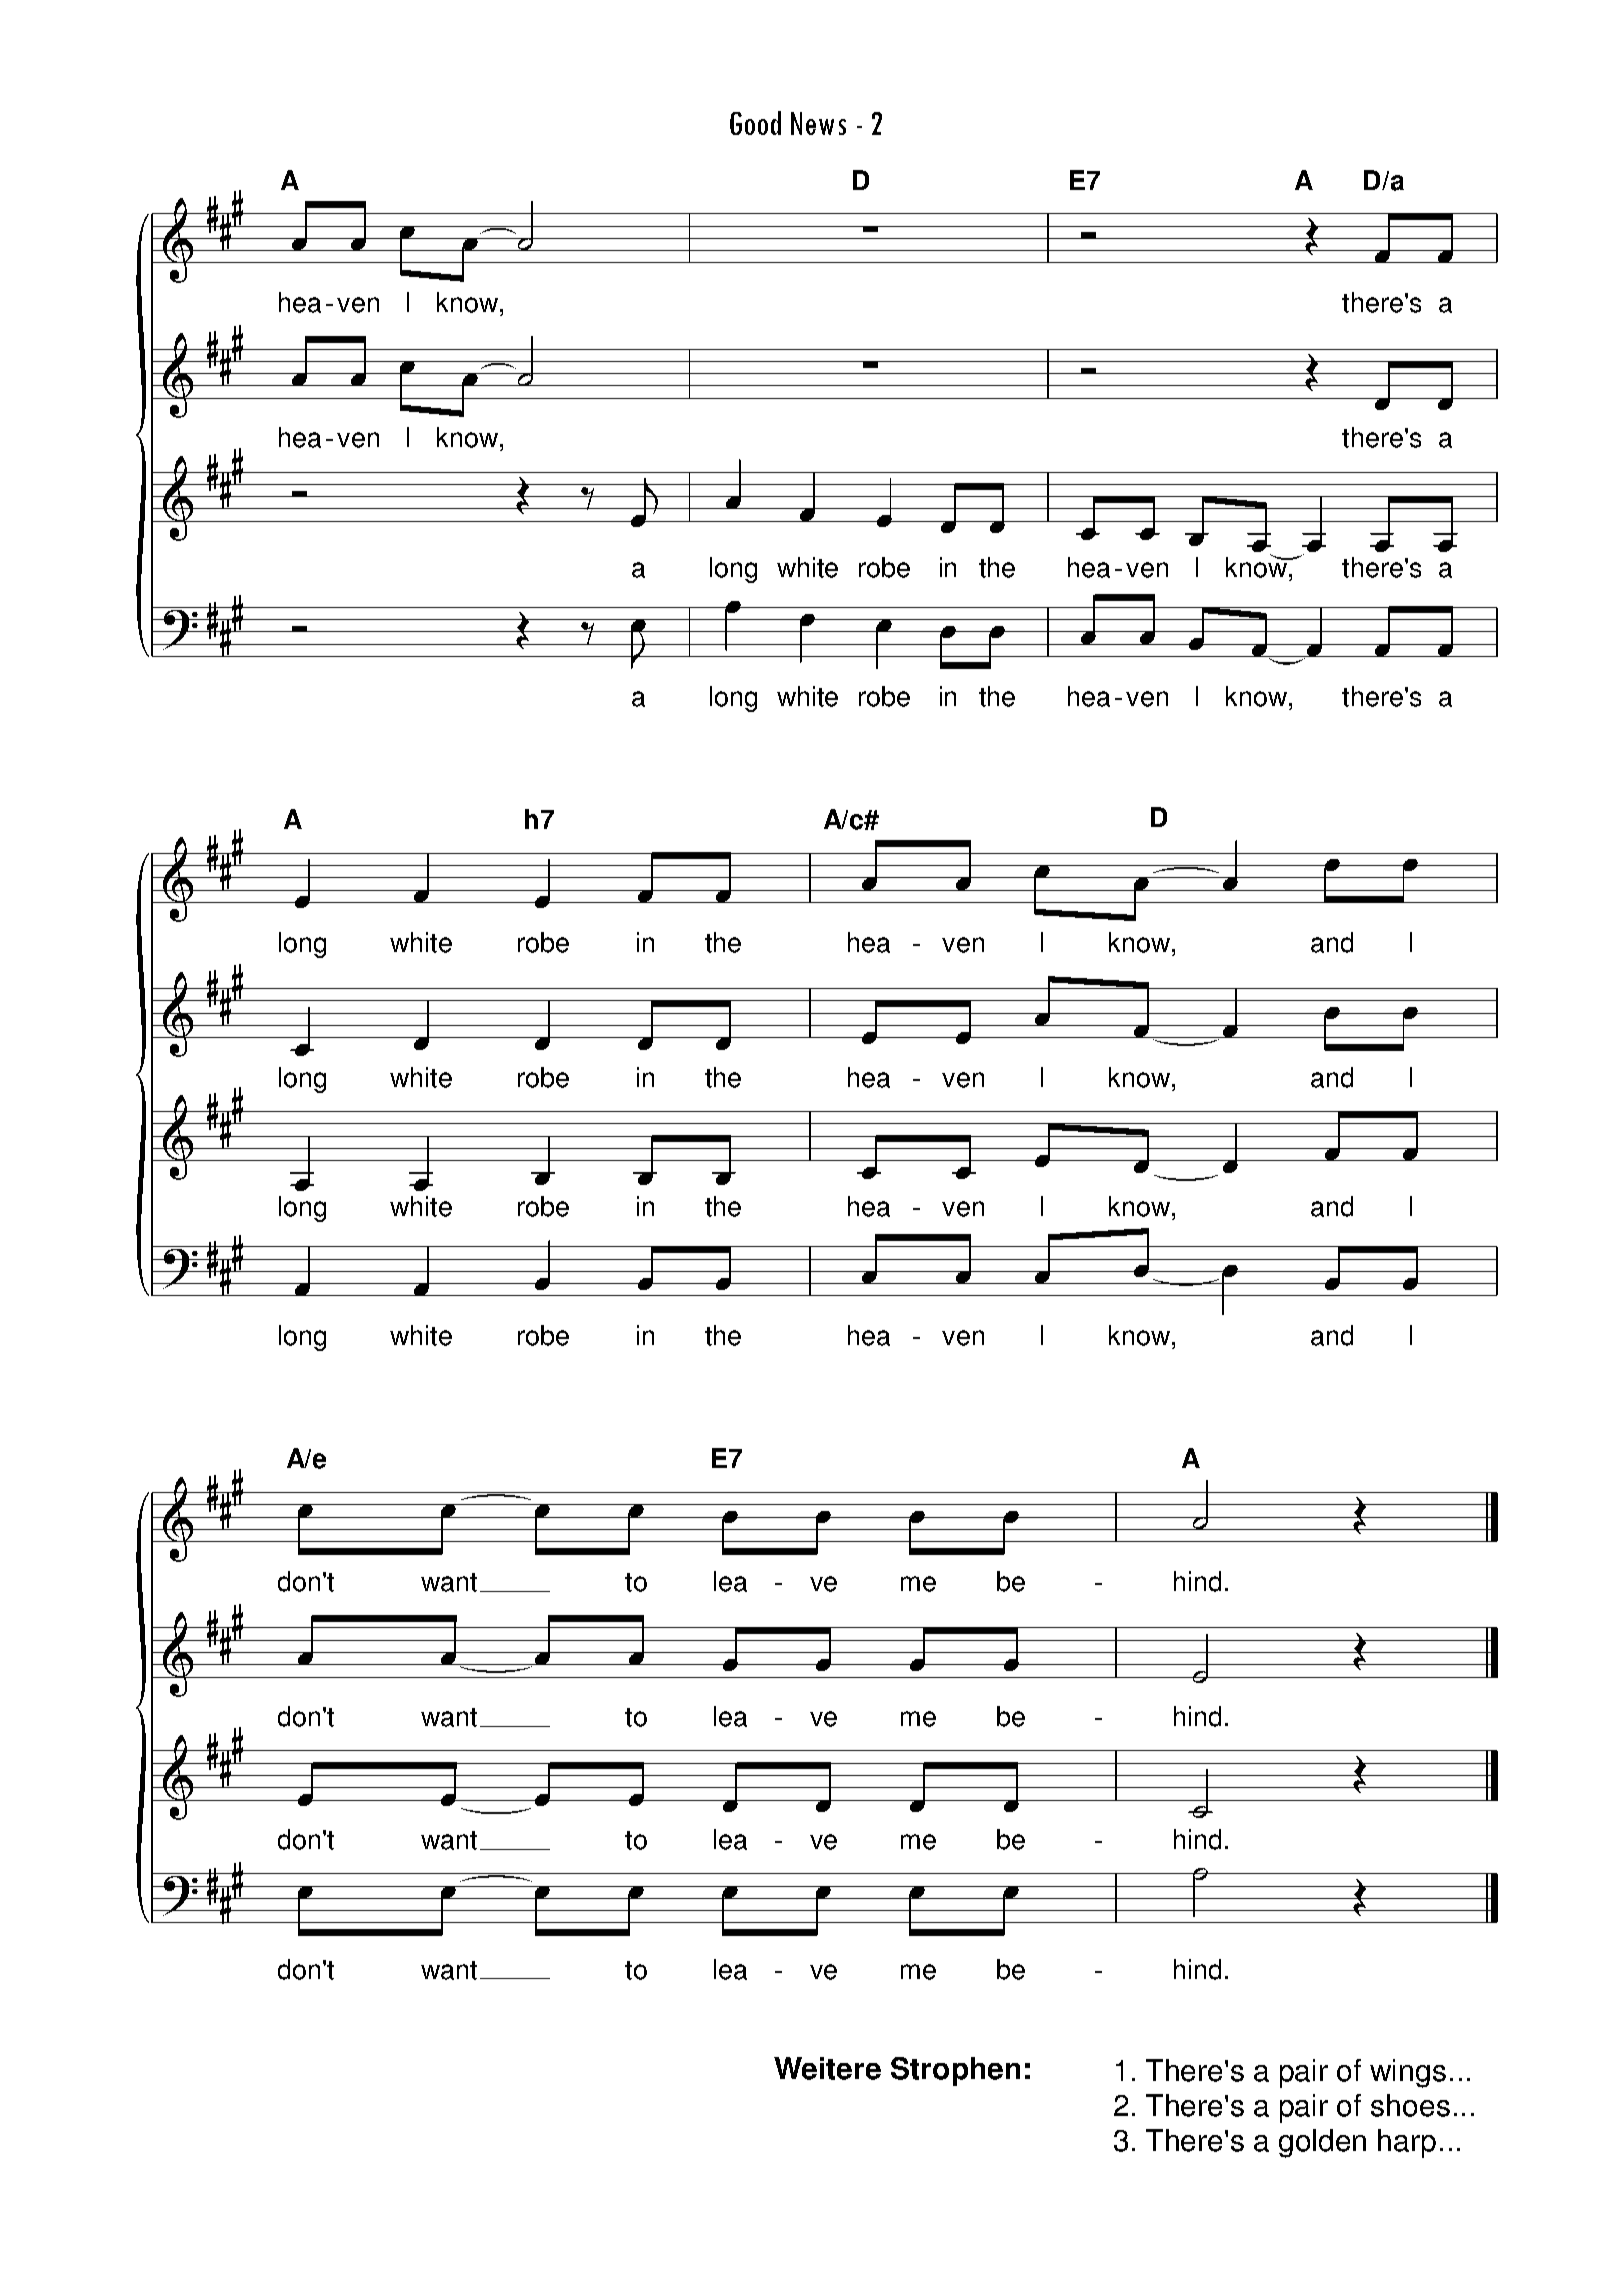 This image has width=1613, height=2283. Describe the element at coordinates (827, 2068) in the image. I see `Weitere` at that location.
